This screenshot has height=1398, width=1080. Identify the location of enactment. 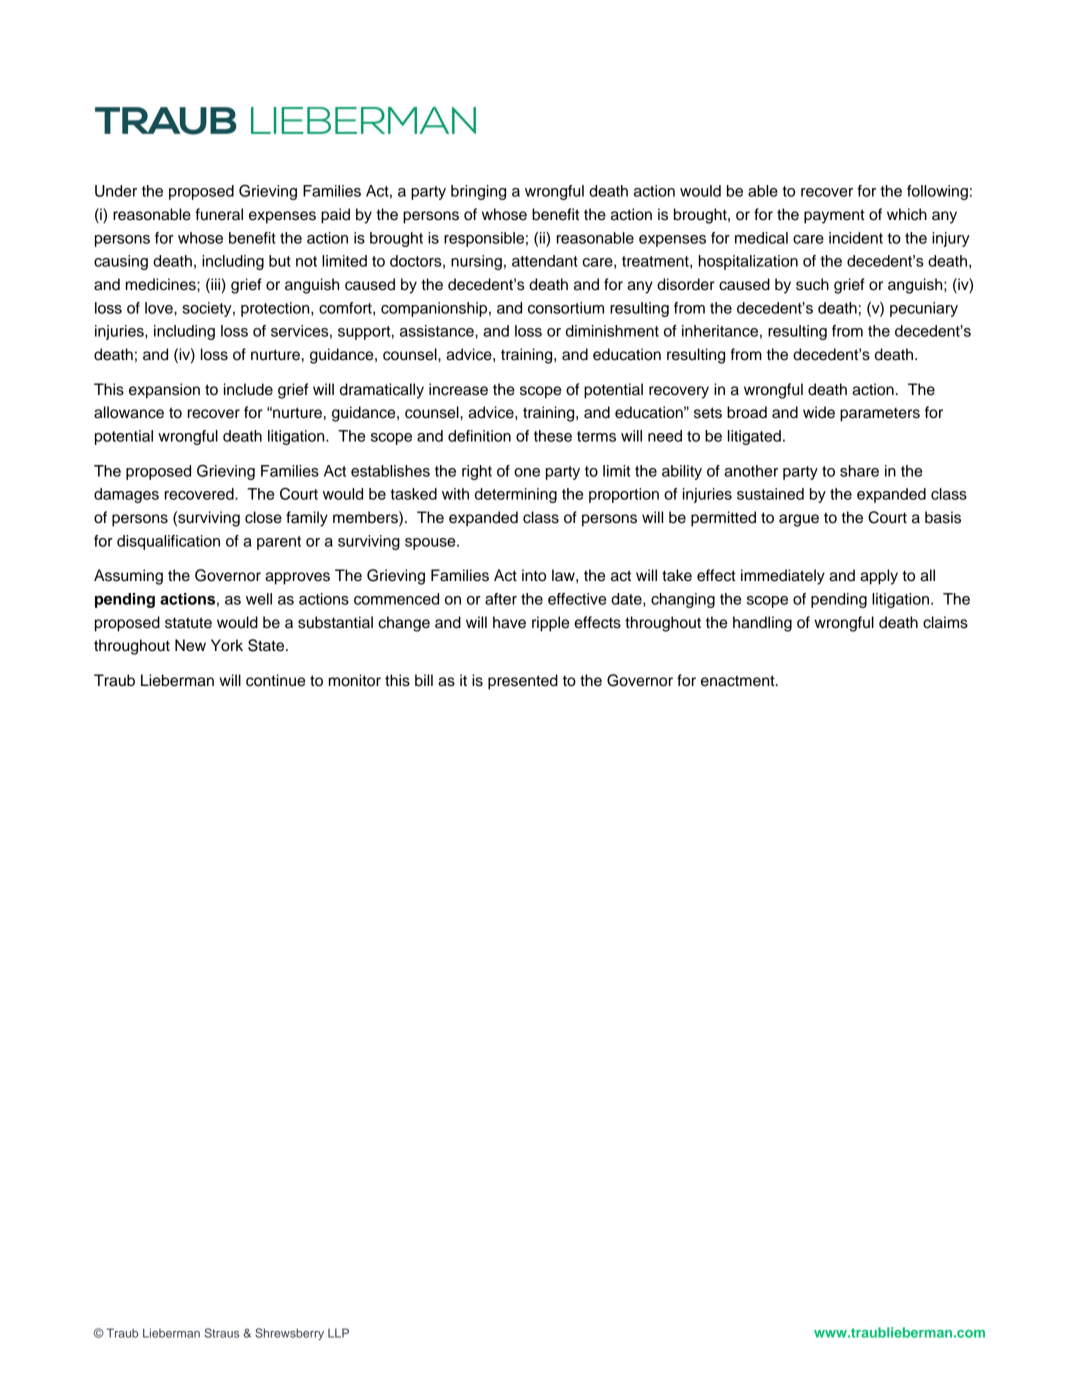
(739, 681).
